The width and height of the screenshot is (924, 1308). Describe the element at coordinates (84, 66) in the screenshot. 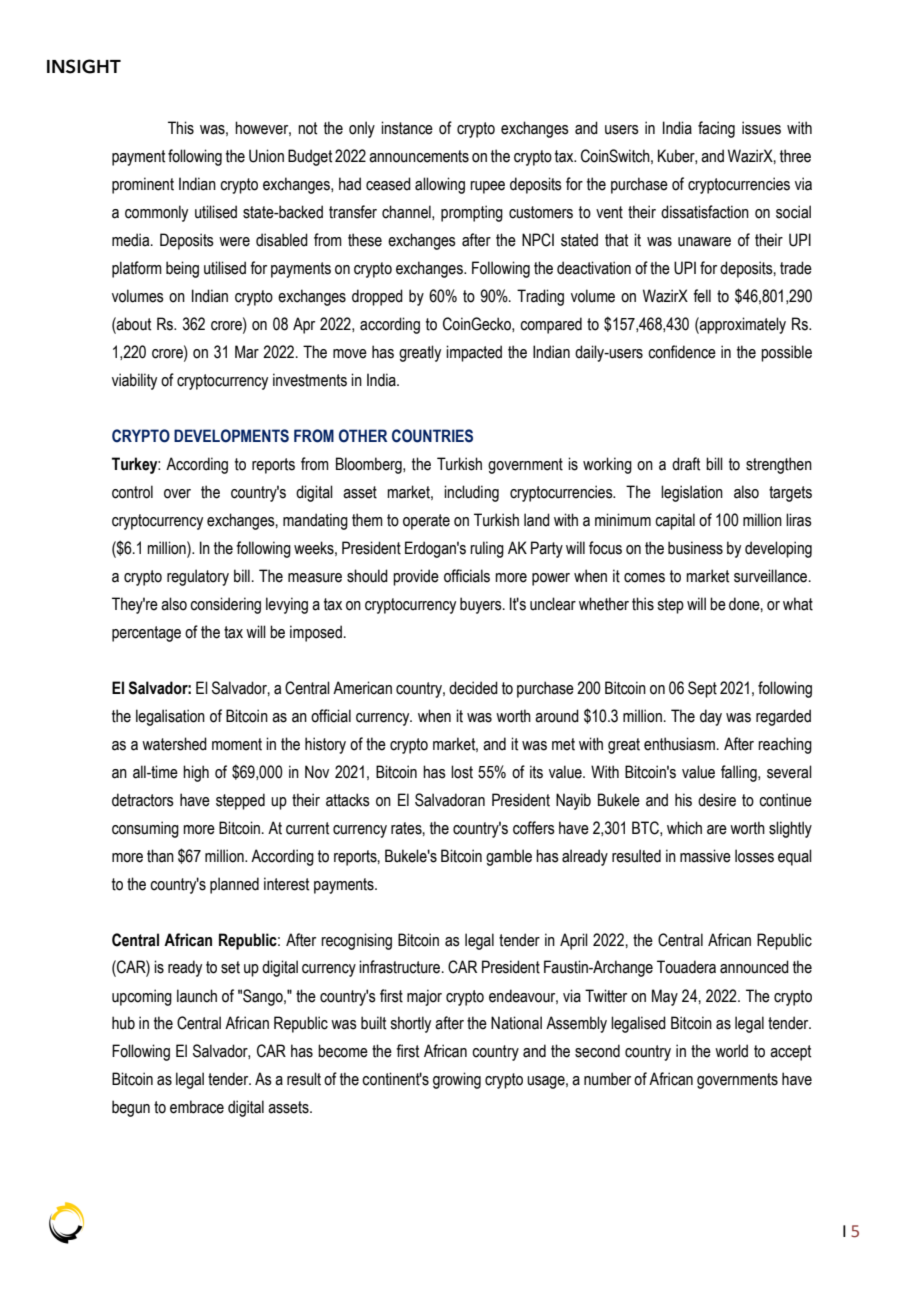

I see `INSIGHT` at that location.
